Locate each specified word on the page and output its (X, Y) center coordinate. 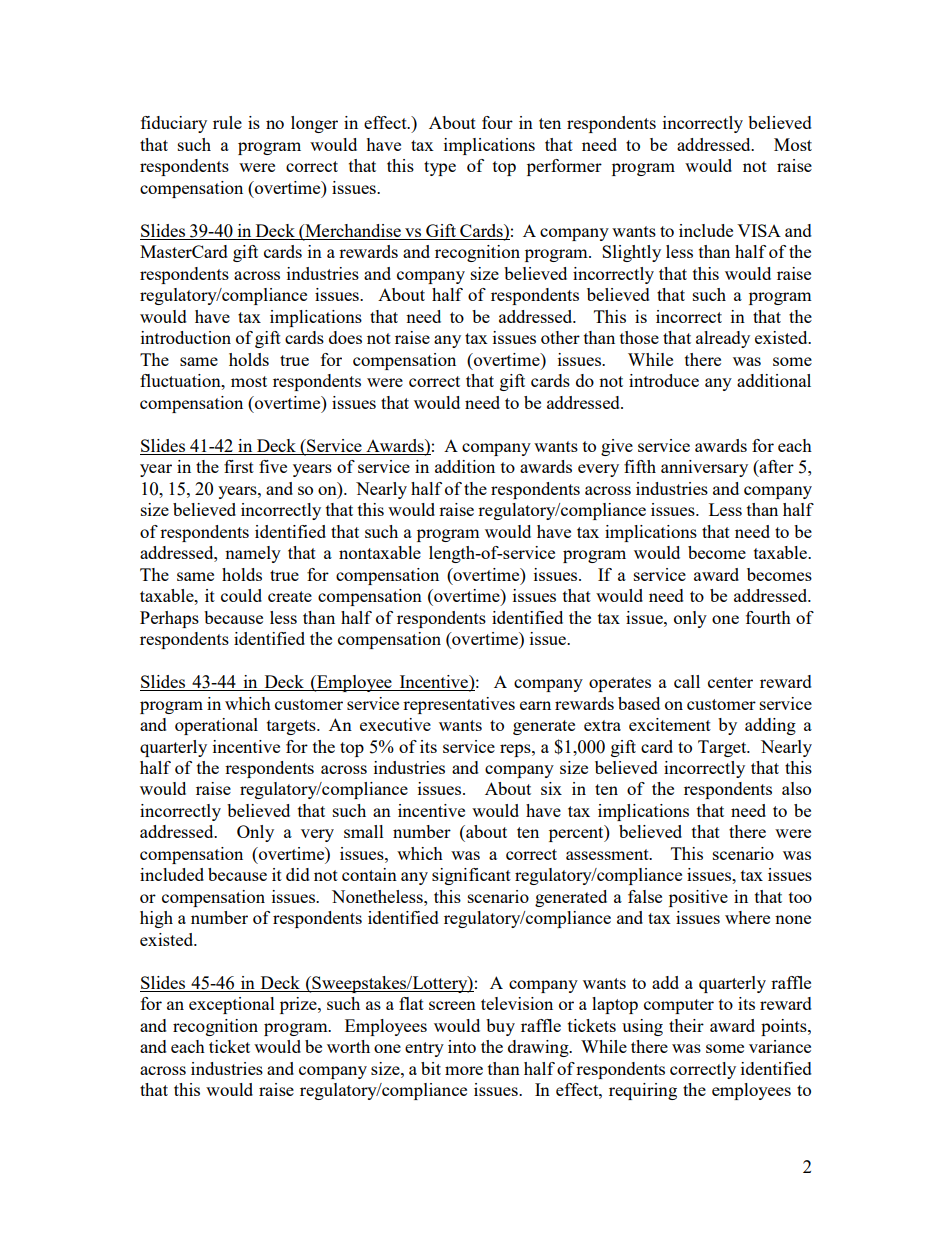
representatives (459, 705)
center (730, 682)
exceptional (232, 1005)
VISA (759, 230)
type (440, 168)
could (241, 595)
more (464, 1070)
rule (227, 122)
